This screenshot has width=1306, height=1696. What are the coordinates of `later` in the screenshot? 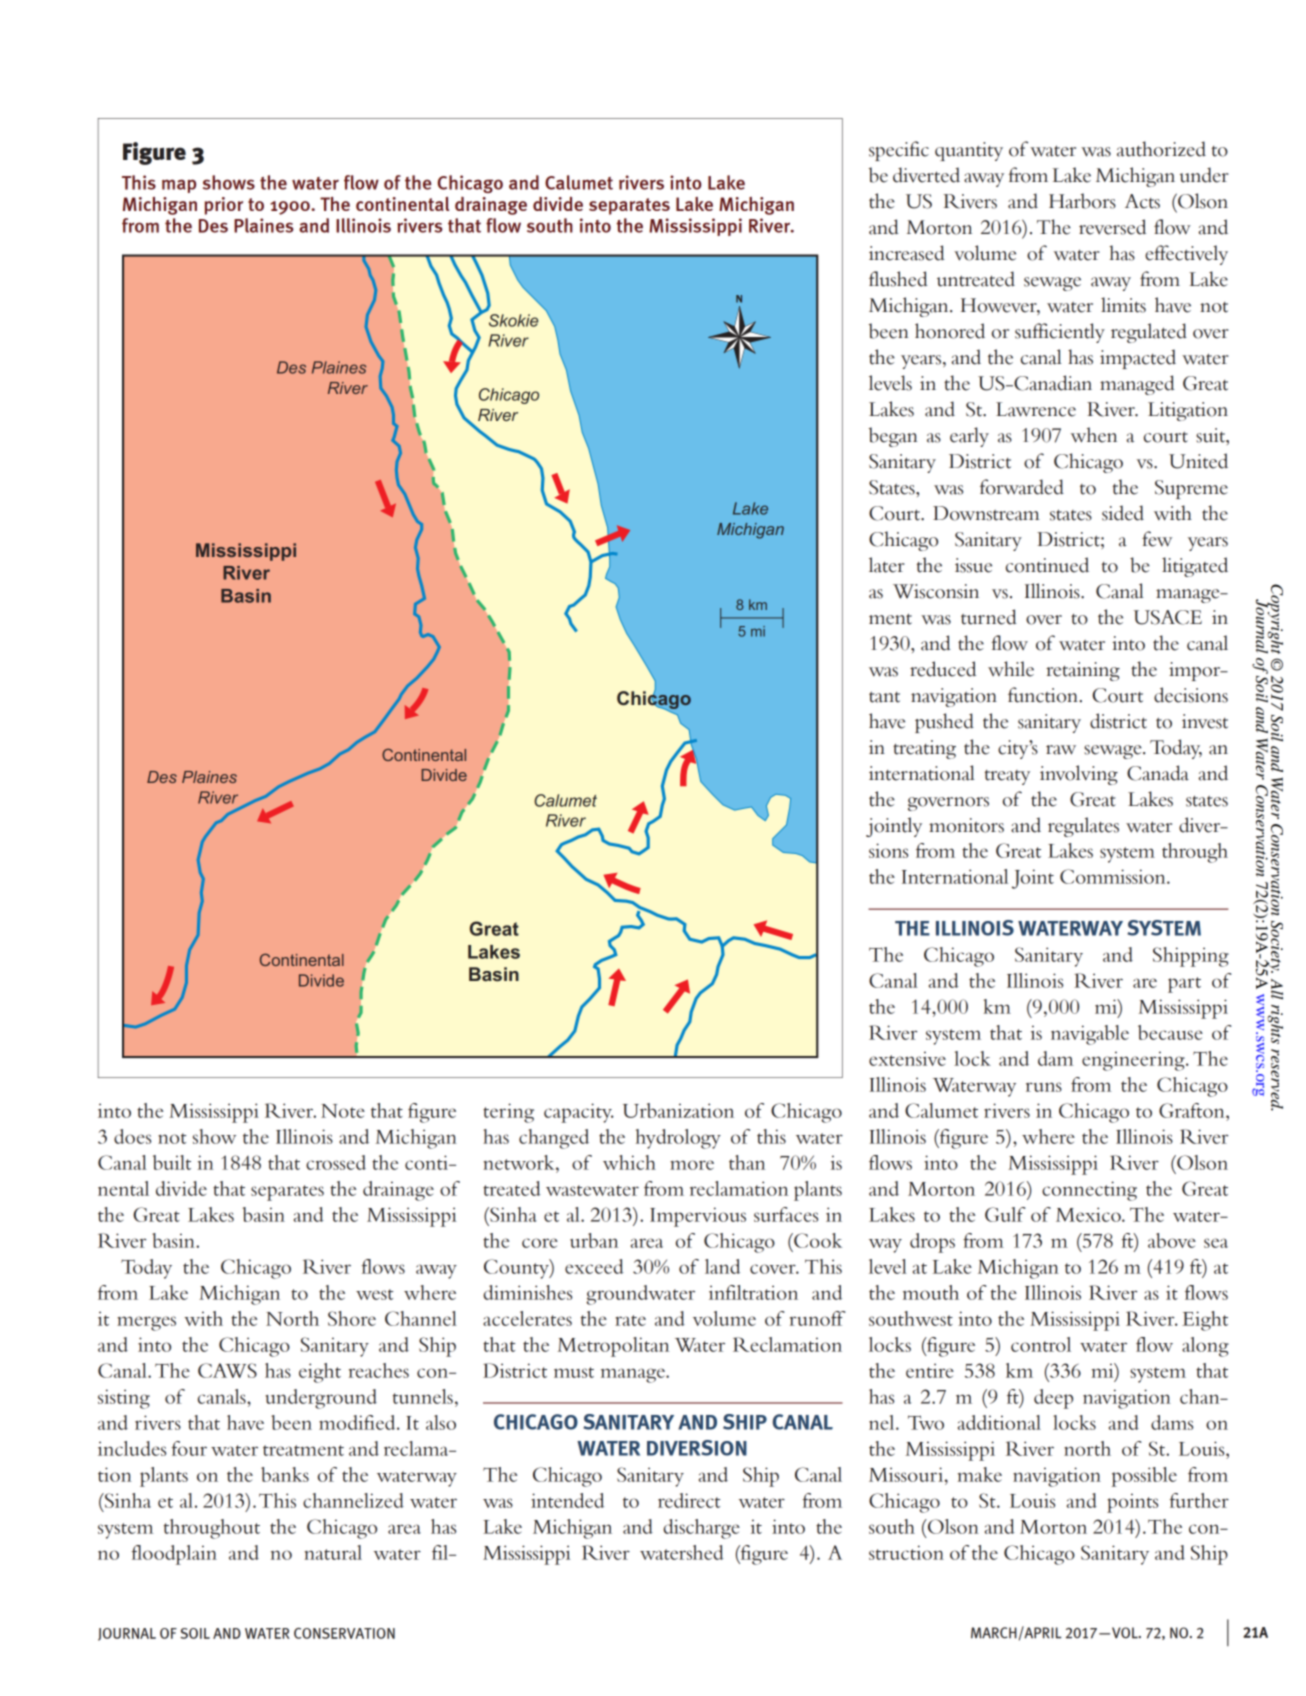 It's located at (887, 565).
